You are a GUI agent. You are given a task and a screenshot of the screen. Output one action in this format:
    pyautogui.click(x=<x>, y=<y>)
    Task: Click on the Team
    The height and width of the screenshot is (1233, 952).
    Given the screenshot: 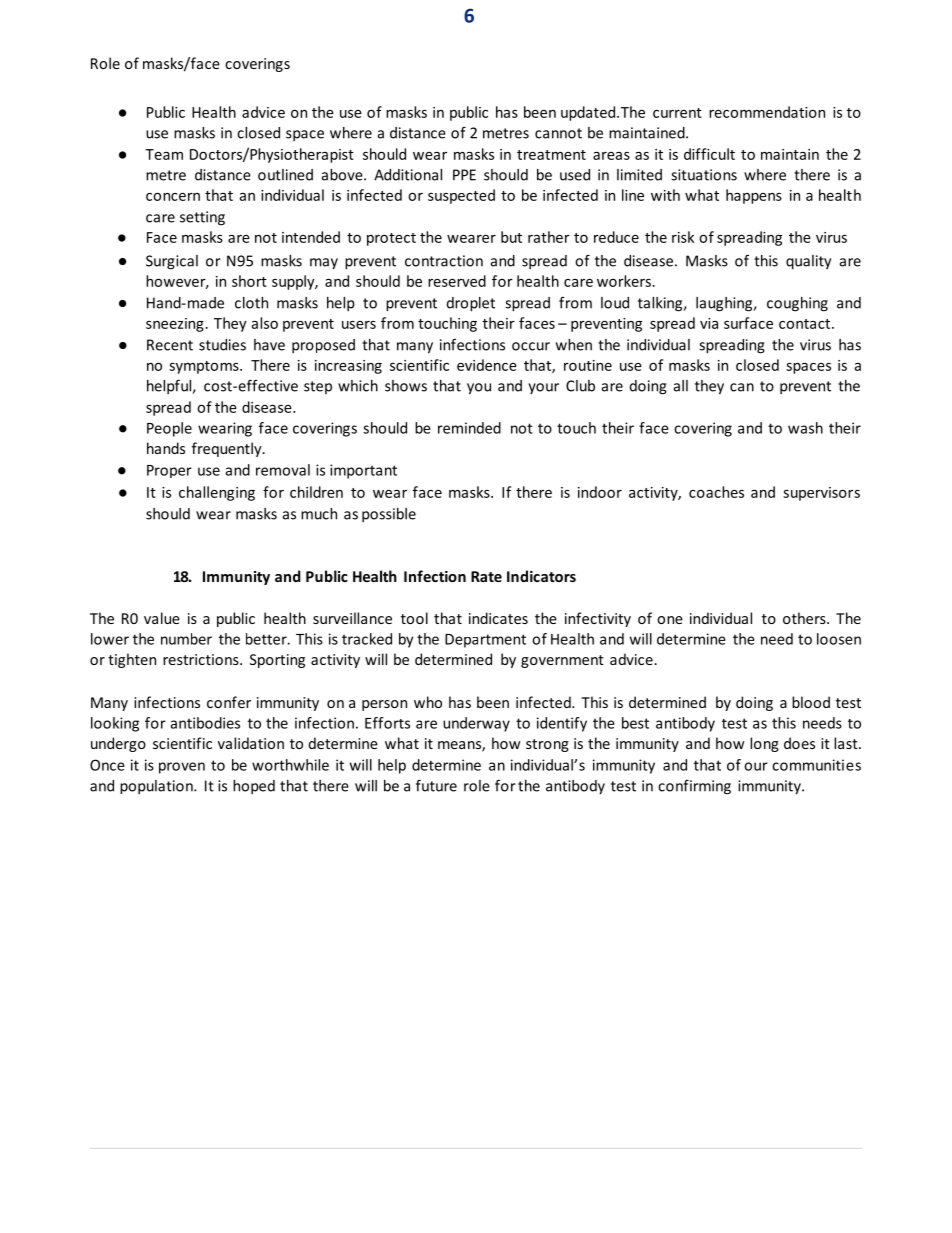 What is the action you would take?
    pyautogui.click(x=164, y=154)
